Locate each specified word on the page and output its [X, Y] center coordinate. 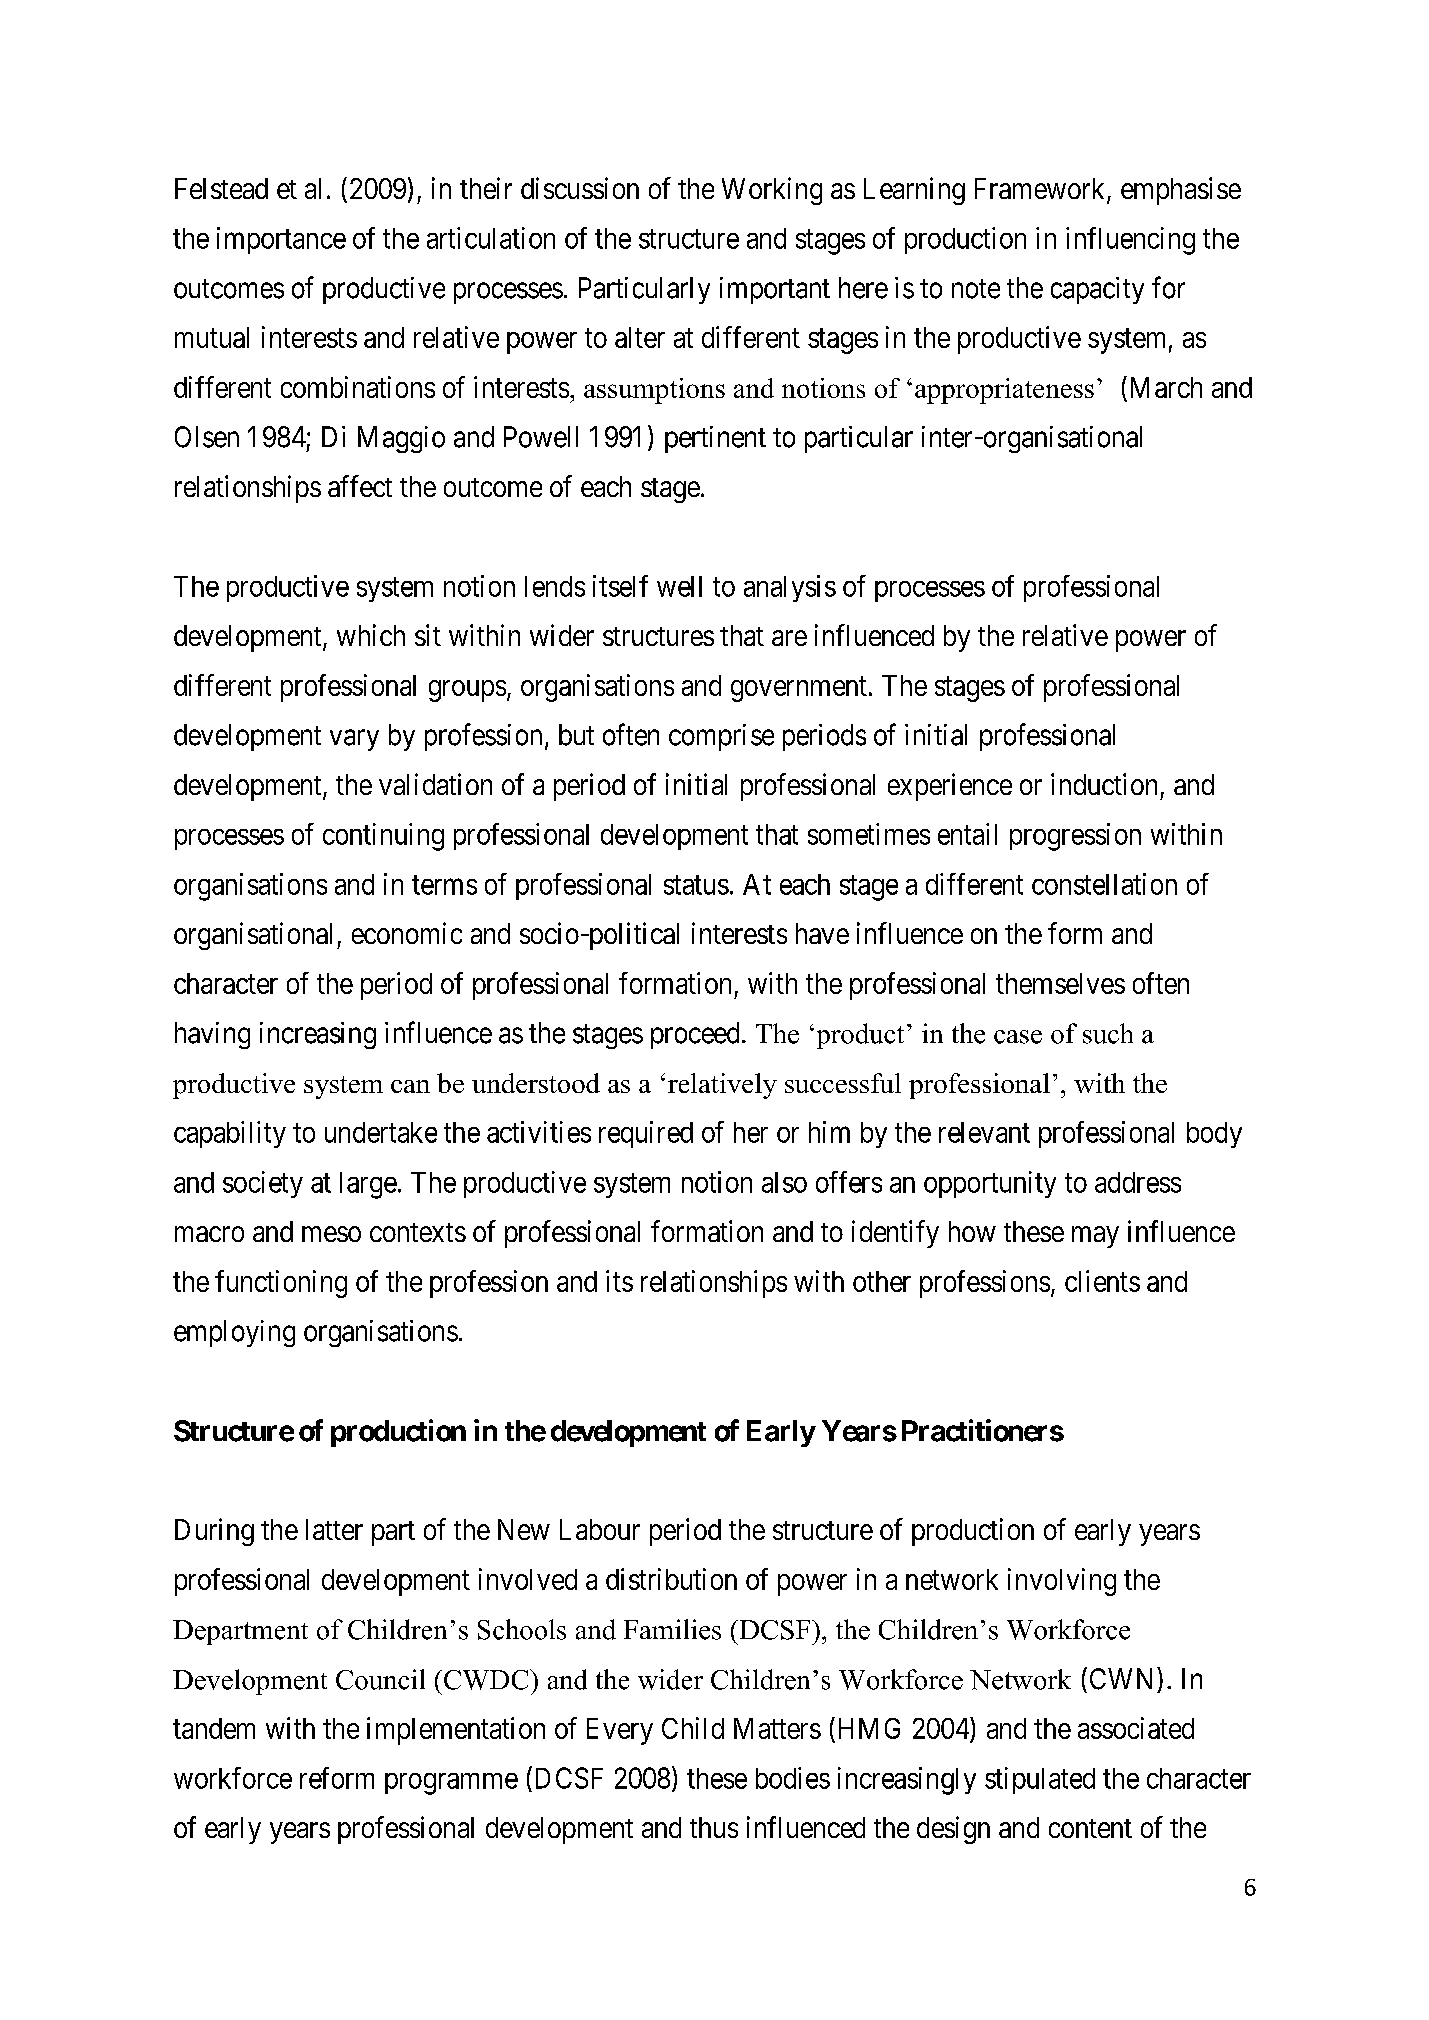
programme [451, 1784]
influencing [1130, 241]
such [1108, 1033]
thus [714, 1827]
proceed [695, 1035]
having [212, 1035]
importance [281, 240]
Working [772, 191]
